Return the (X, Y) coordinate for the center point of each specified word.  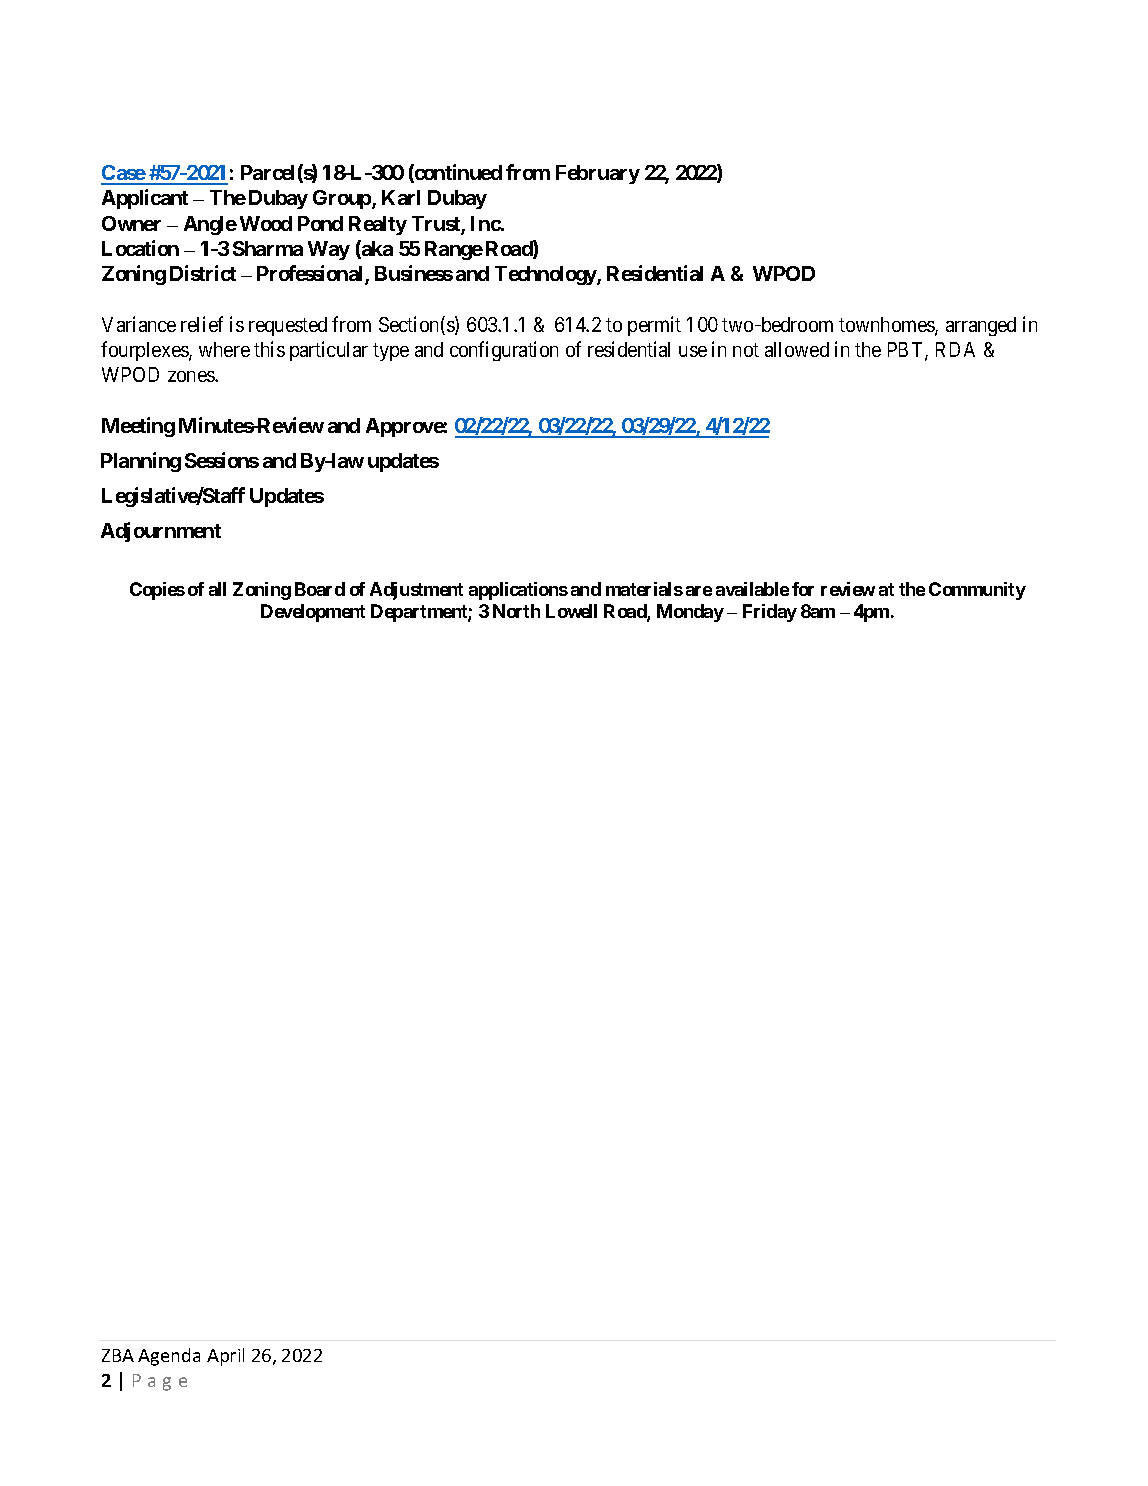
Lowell (571, 611)
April (225, 1357)
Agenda (169, 1357)
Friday (770, 613)
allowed (797, 349)
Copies (157, 591)
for (803, 589)
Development (313, 613)
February (598, 174)
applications (518, 591)
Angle (210, 225)
